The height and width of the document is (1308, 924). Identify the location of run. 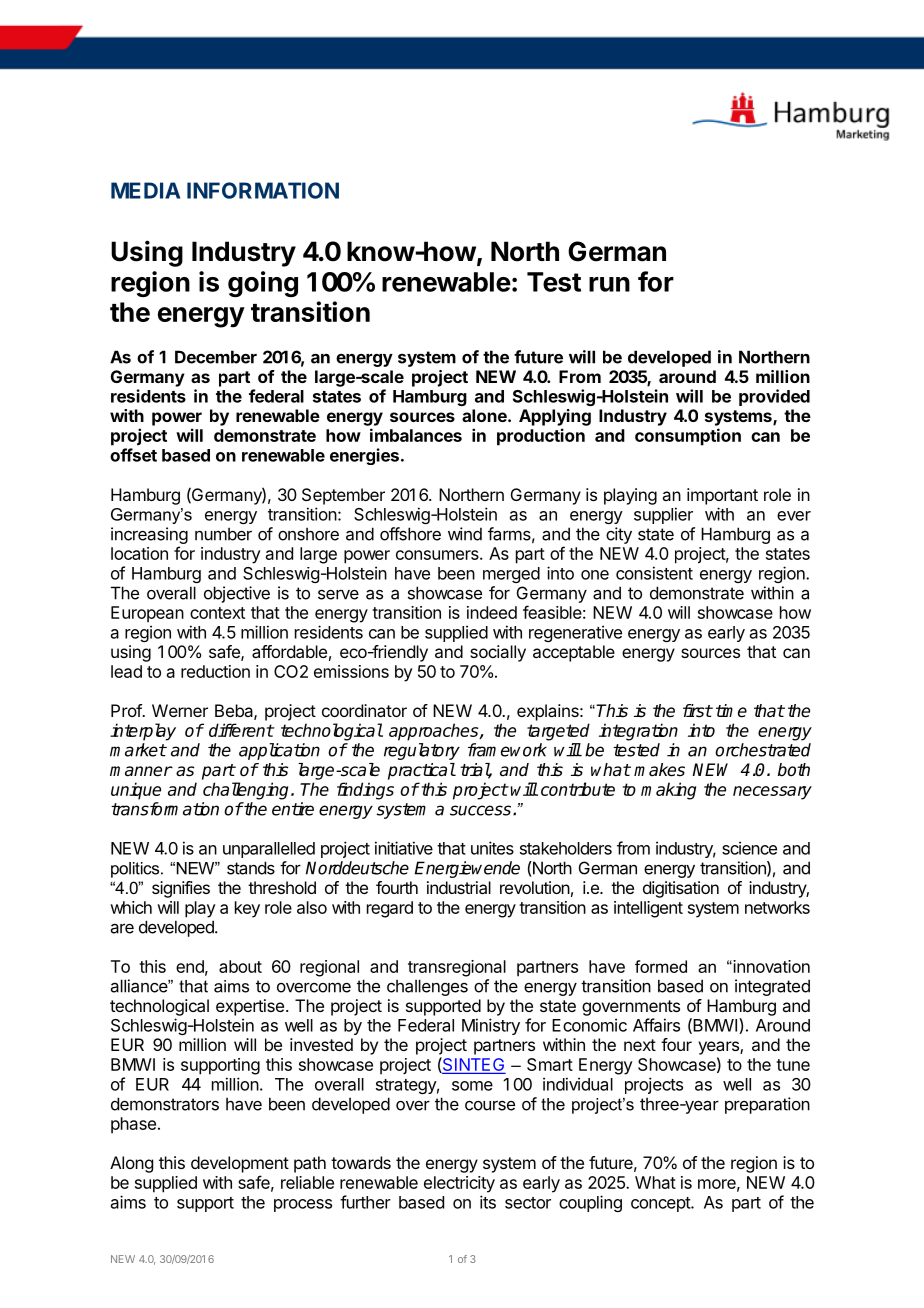
(609, 284).
